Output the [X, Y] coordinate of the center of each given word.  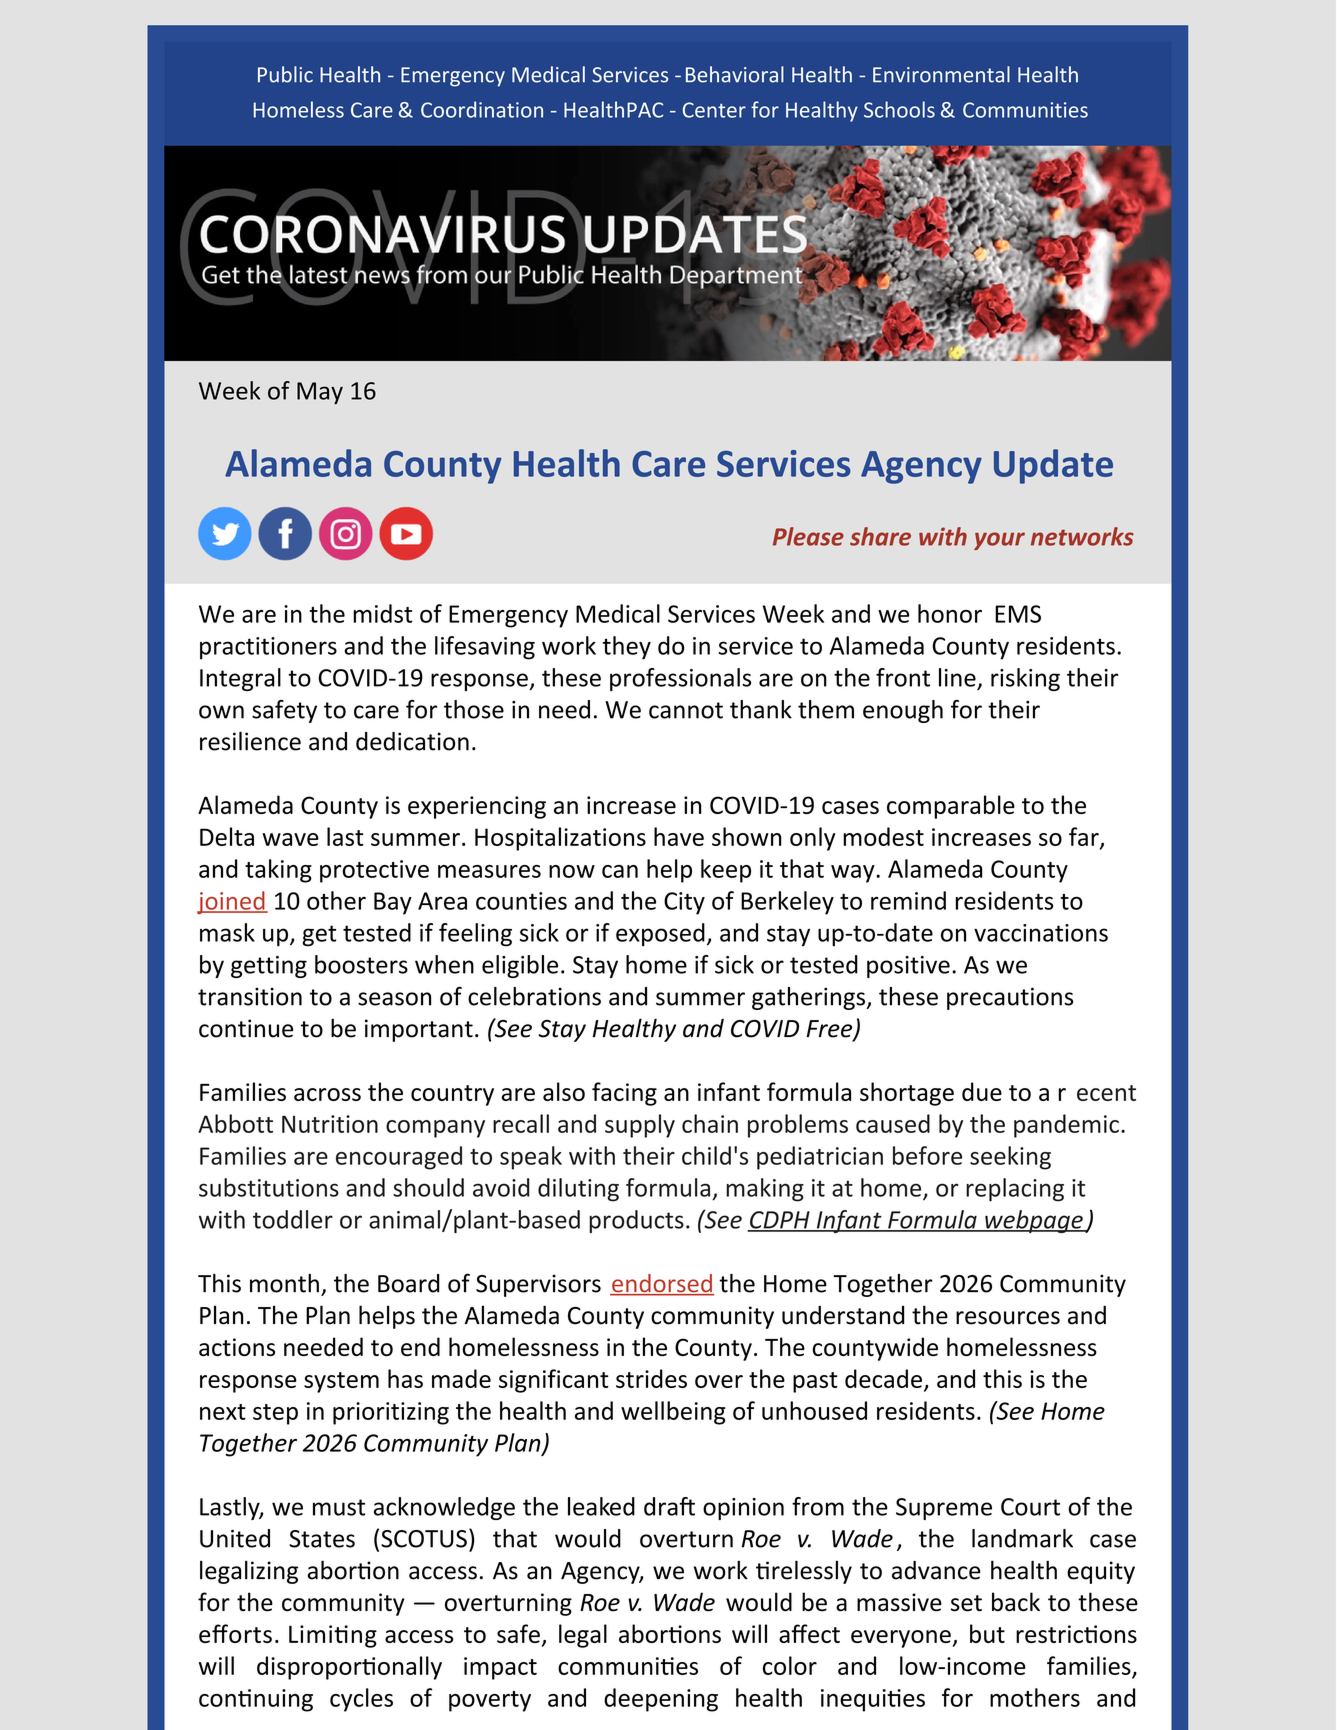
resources [1008, 1318]
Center [714, 110]
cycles [361, 1700]
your [999, 541]
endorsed [662, 1284]
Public [285, 74]
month [284, 1283]
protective [374, 871]
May [320, 393]
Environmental [941, 74]
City [684, 903]
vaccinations [1041, 933]
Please [808, 536]
